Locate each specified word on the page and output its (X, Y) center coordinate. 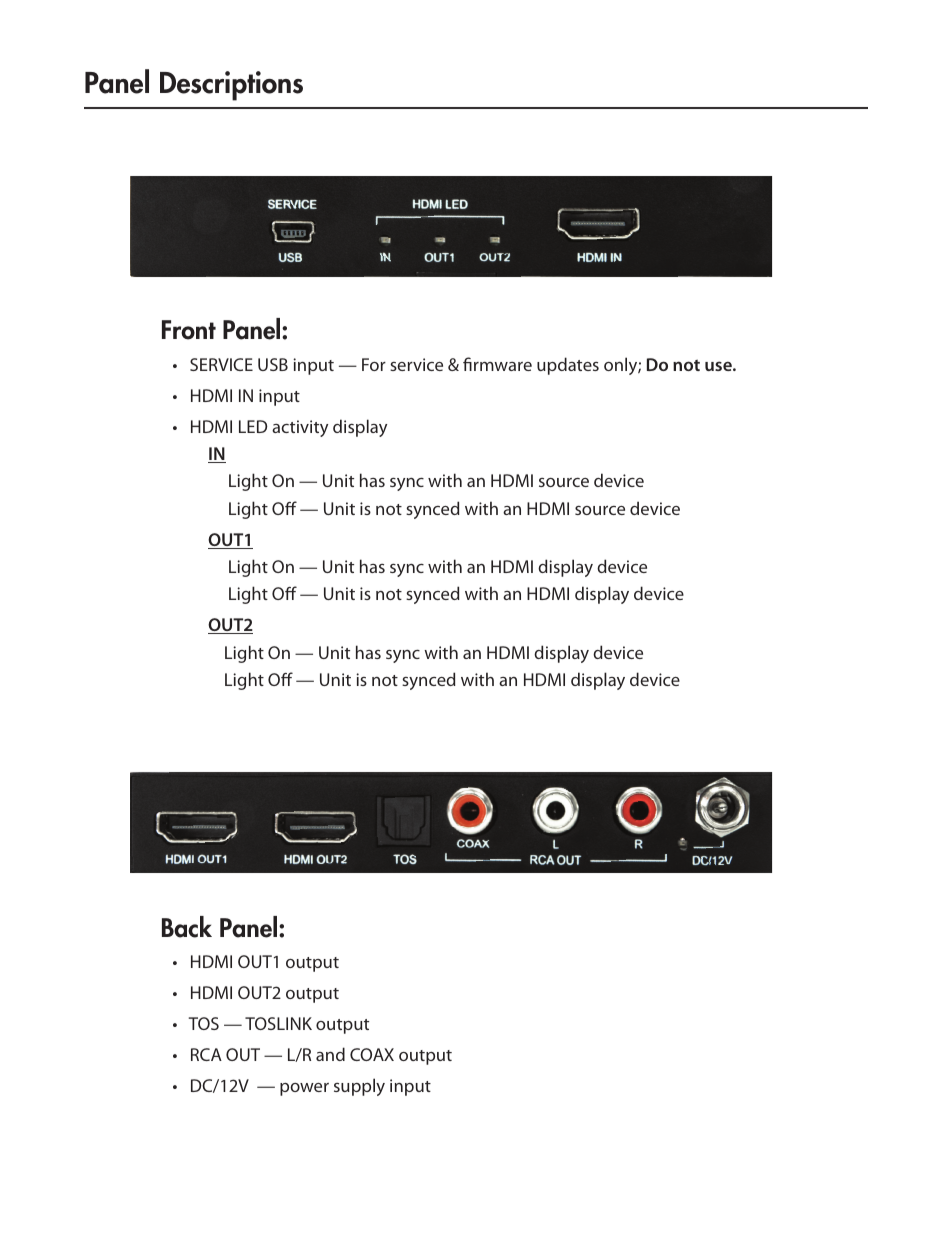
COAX (372, 1054)
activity (300, 428)
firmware (497, 364)
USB (273, 364)
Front (189, 330)
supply (359, 1087)
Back (187, 927)
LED (253, 426)
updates (568, 366)
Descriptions (231, 86)
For (374, 364)
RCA (206, 1054)
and (330, 1054)
